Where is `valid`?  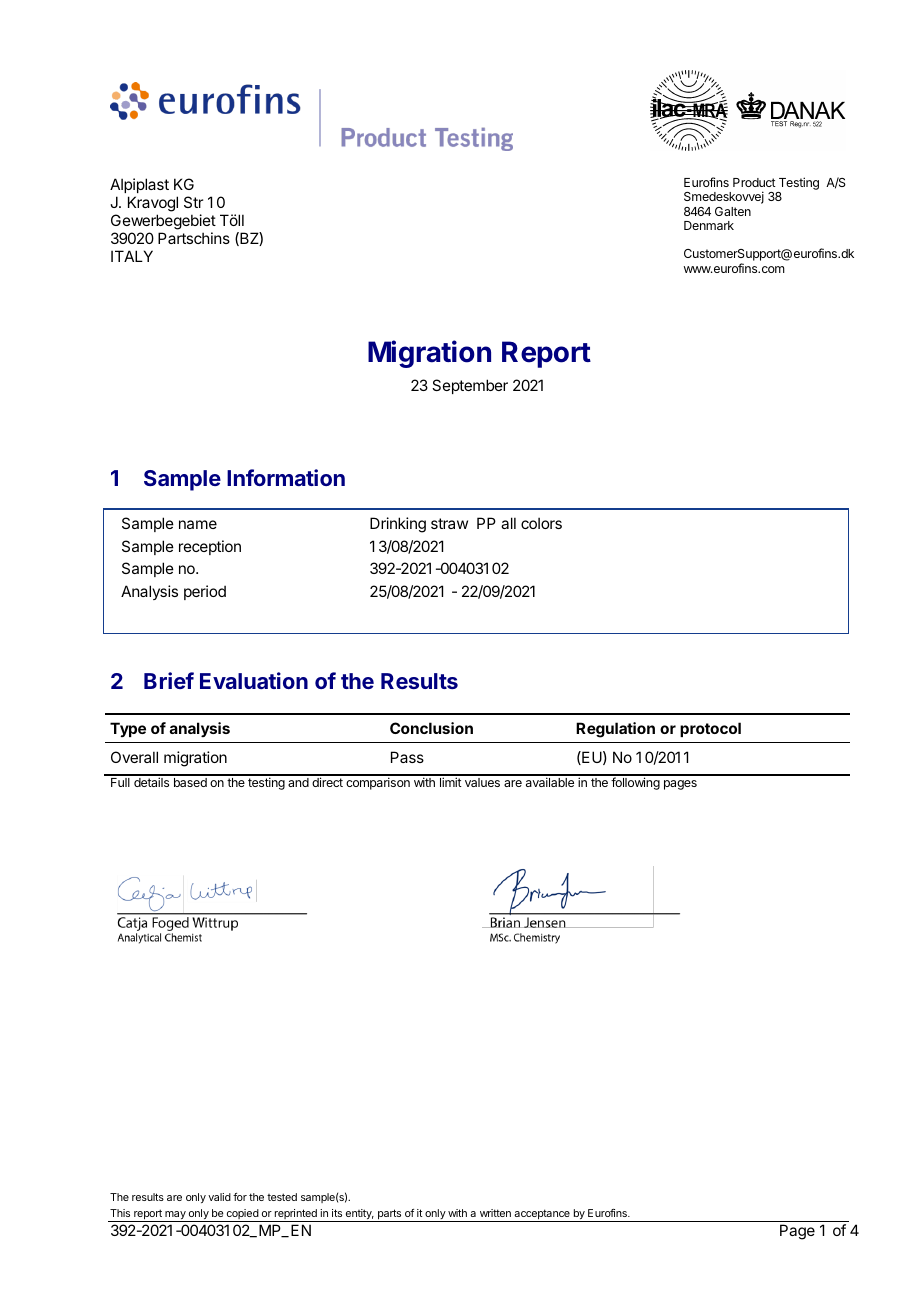
valid is located at coordinates (219, 1197).
